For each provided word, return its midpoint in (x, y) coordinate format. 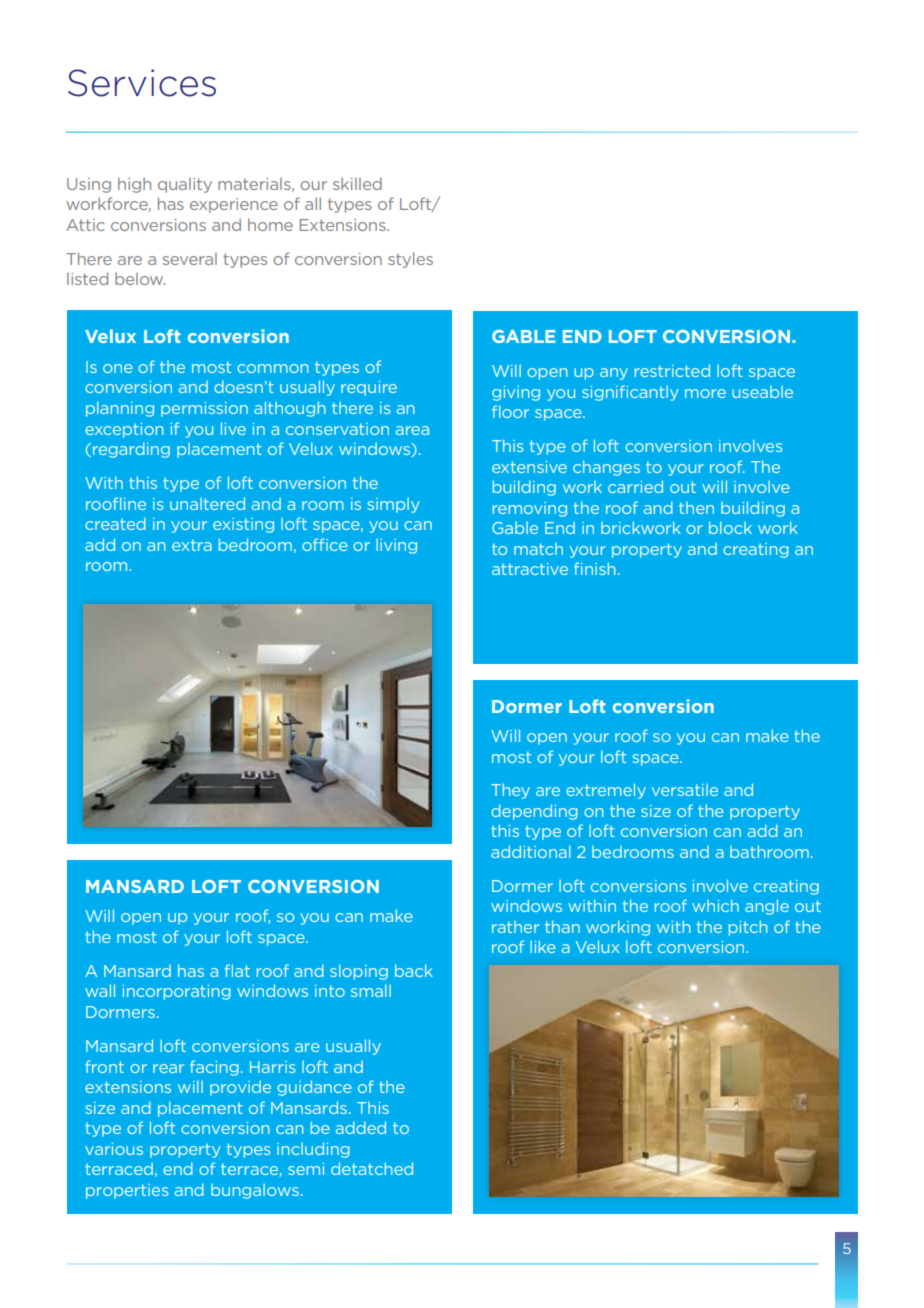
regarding (131, 450)
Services (142, 83)
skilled (357, 184)
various (114, 1149)
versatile (685, 790)
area (412, 430)
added (361, 1127)
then (696, 508)
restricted (672, 370)
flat (237, 970)
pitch (748, 928)
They (510, 791)
